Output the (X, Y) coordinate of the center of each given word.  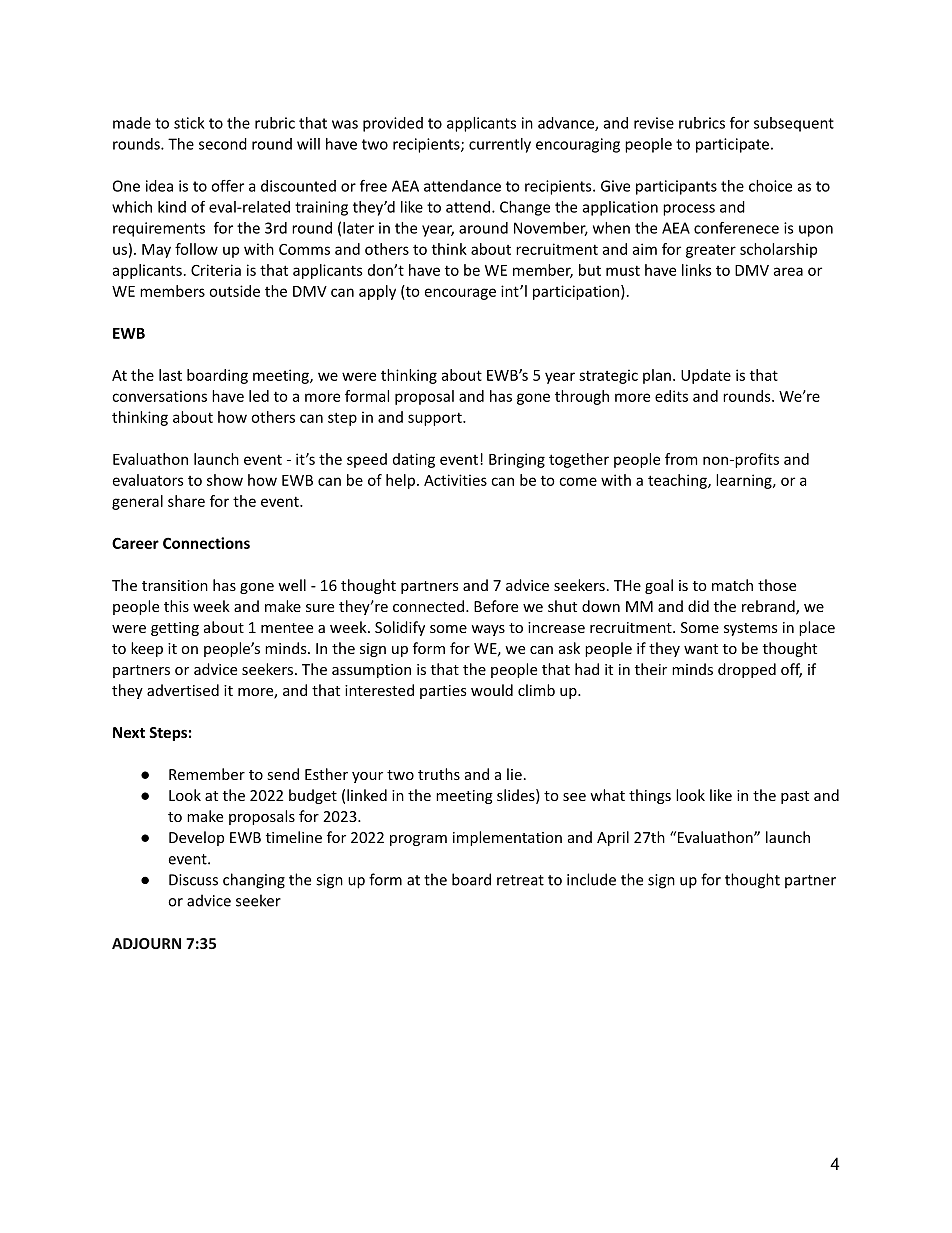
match (732, 585)
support (436, 419)
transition (175, 585)
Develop (196, 838)
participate (732, 145)
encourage (460, 294)
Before (496, 606)
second (223, 144)
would (492, 690)
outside (234, 291)
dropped (747, 670)
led (259, 396)
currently (500, 145)
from (681, 459)
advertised (183, 690)
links (697, 270)
